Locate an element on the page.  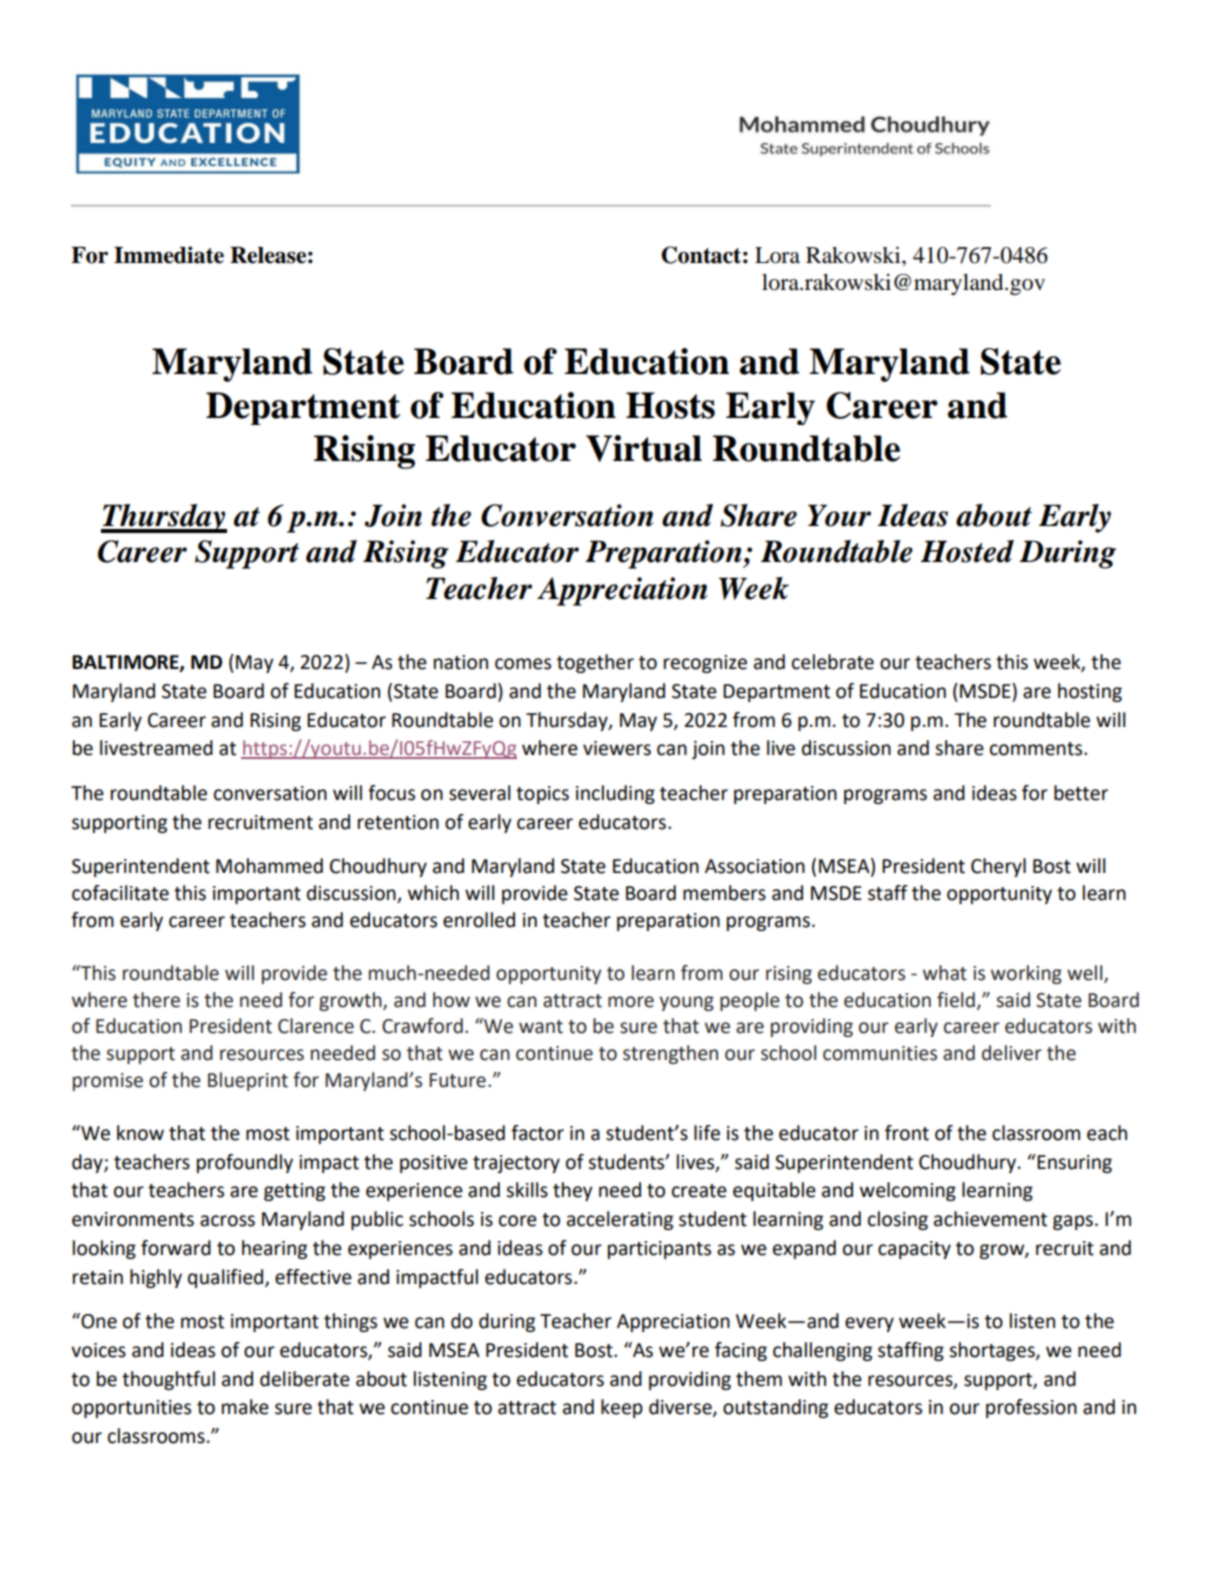
Mohammed is located at coordinates (269, 866).
